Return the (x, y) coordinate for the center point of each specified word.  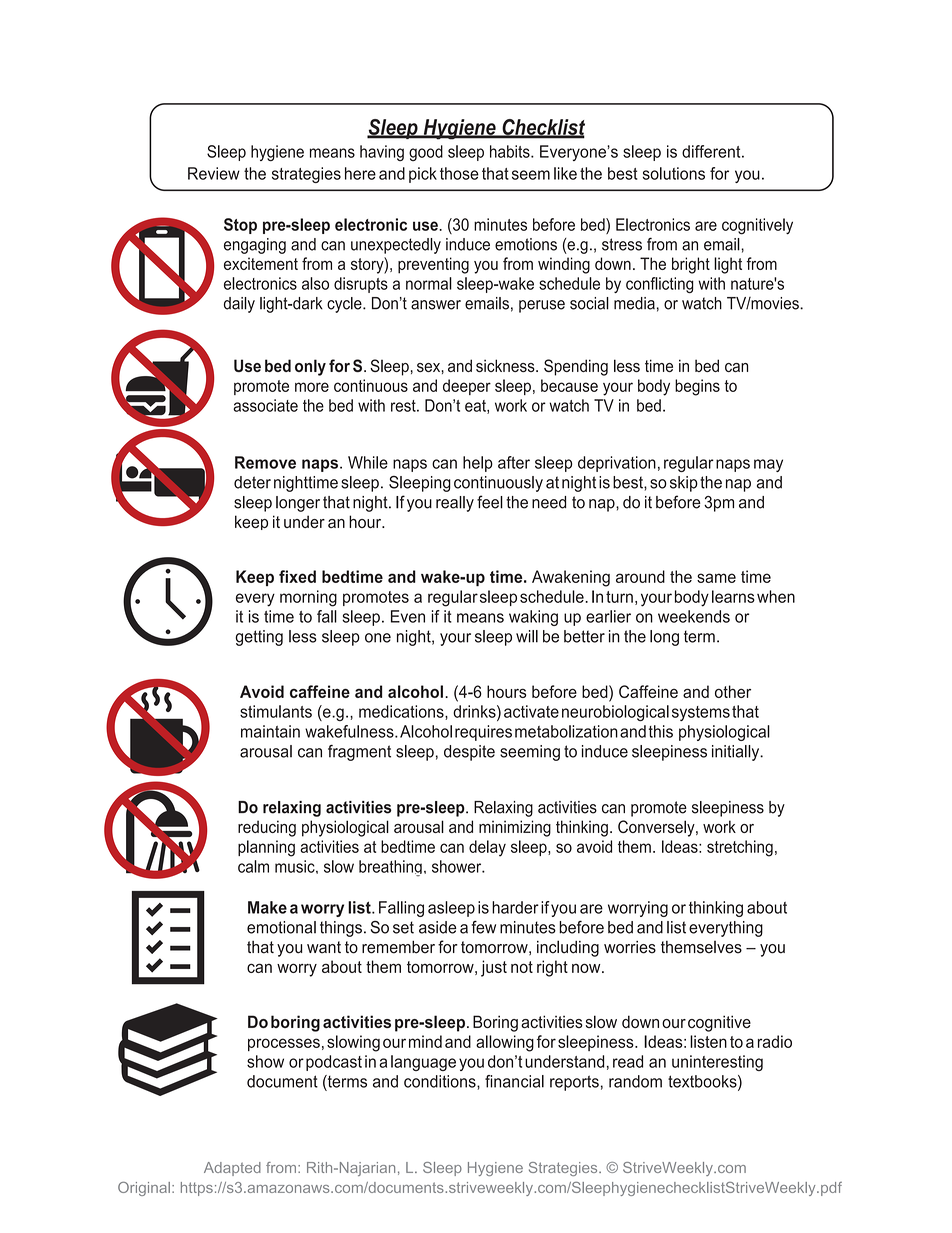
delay (487, 848)
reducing (267, 828)
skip (684, 484)
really (455, 504)
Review (214, 173)
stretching (740, 848)
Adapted (232, 1169)
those (459, 173)
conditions (441, 1082)
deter (252, 482)
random (635, 1081)
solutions (674, 173)
